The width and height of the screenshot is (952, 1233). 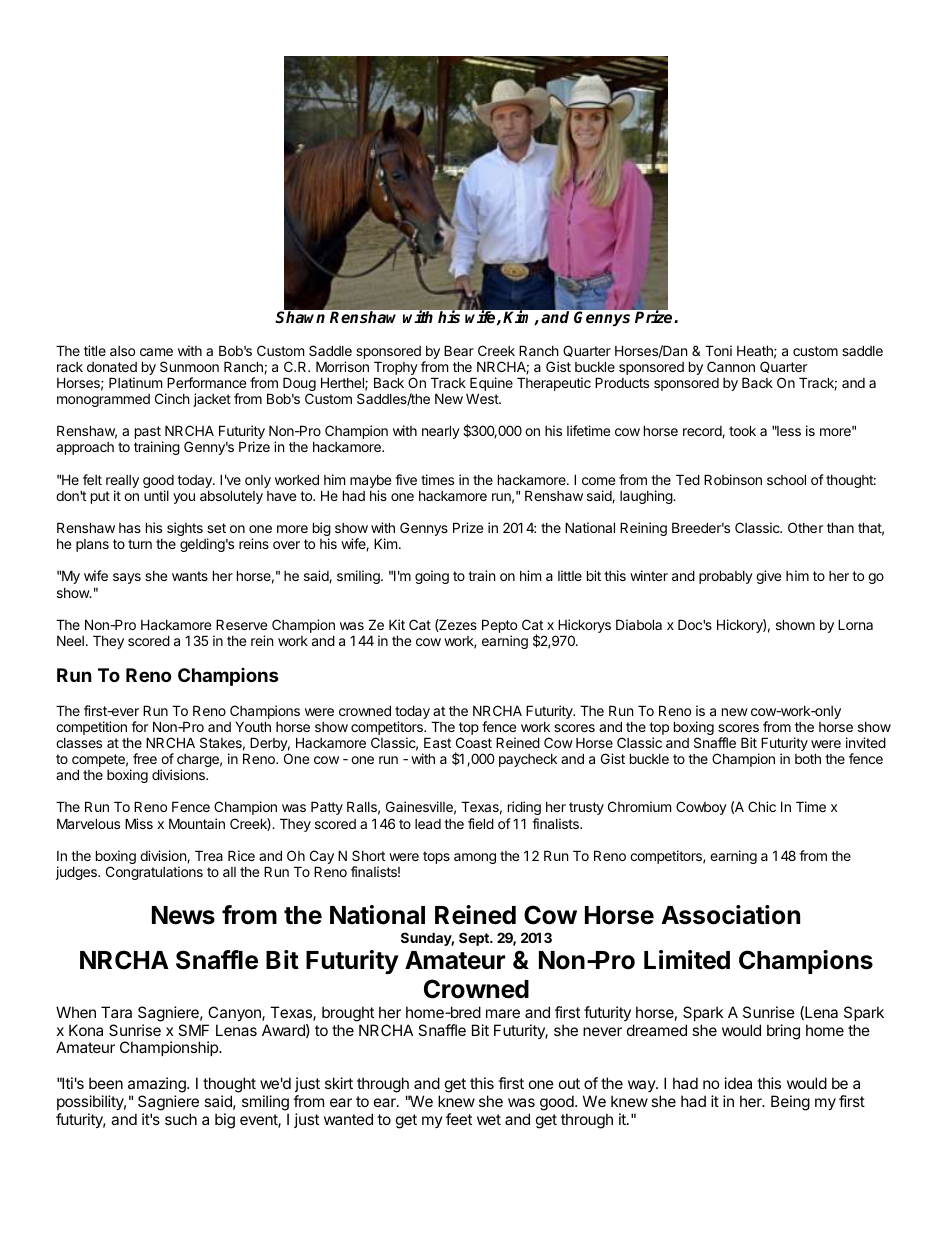 What do you see at coordinates (135, 382) in the screenshot?
I see `Platinum` at bounding box center [135, 382].
